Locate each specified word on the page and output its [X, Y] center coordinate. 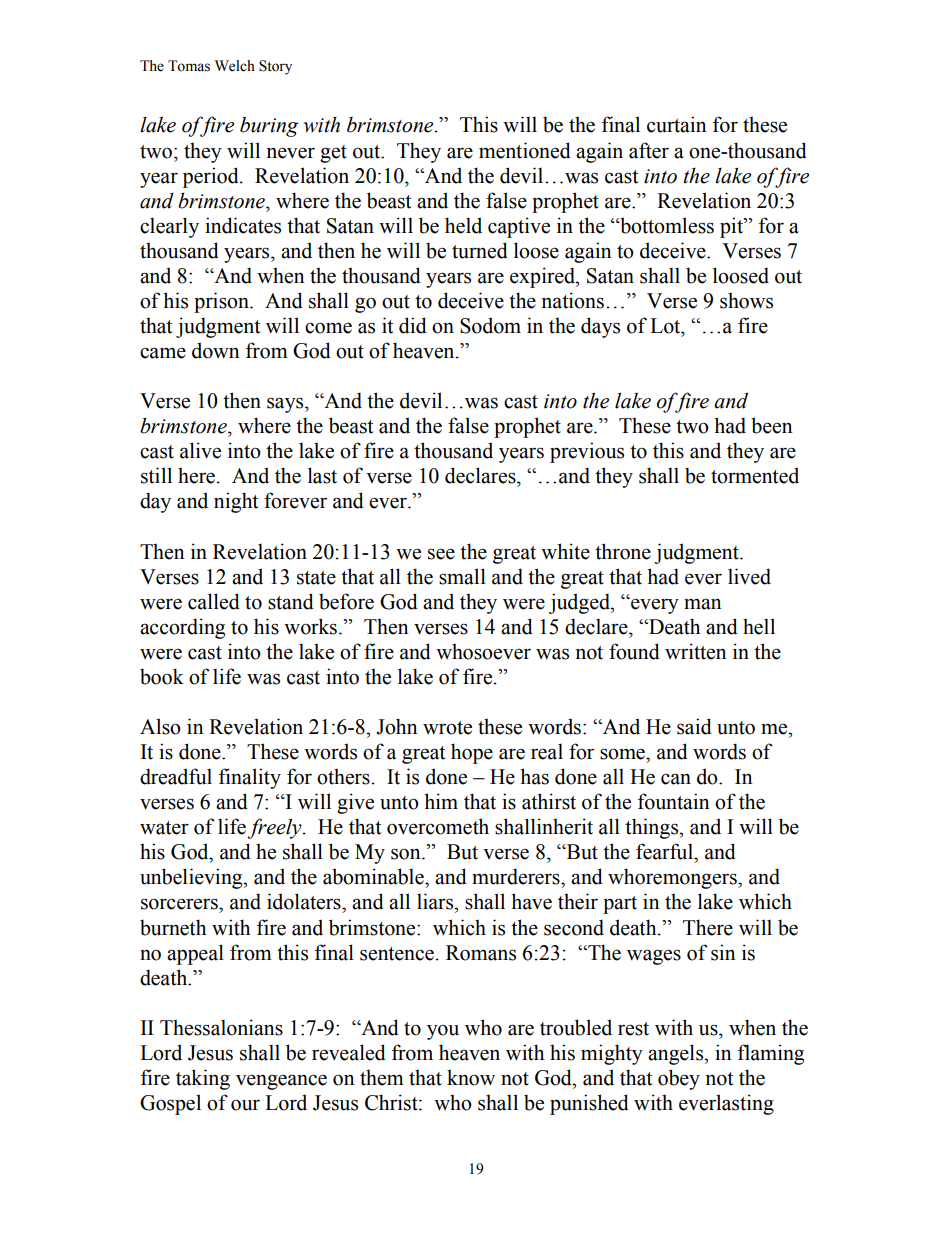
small [462, 576]
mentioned [525, 150]
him [441, 801]
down [216, 350]
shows [746, 300]
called [214, 601]
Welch [235, 66]
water [164, 828]
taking [203, 1079]
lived [749, 576]
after [649, 150]
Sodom [490, 325]
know [471, 1077]
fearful [665, 851]
